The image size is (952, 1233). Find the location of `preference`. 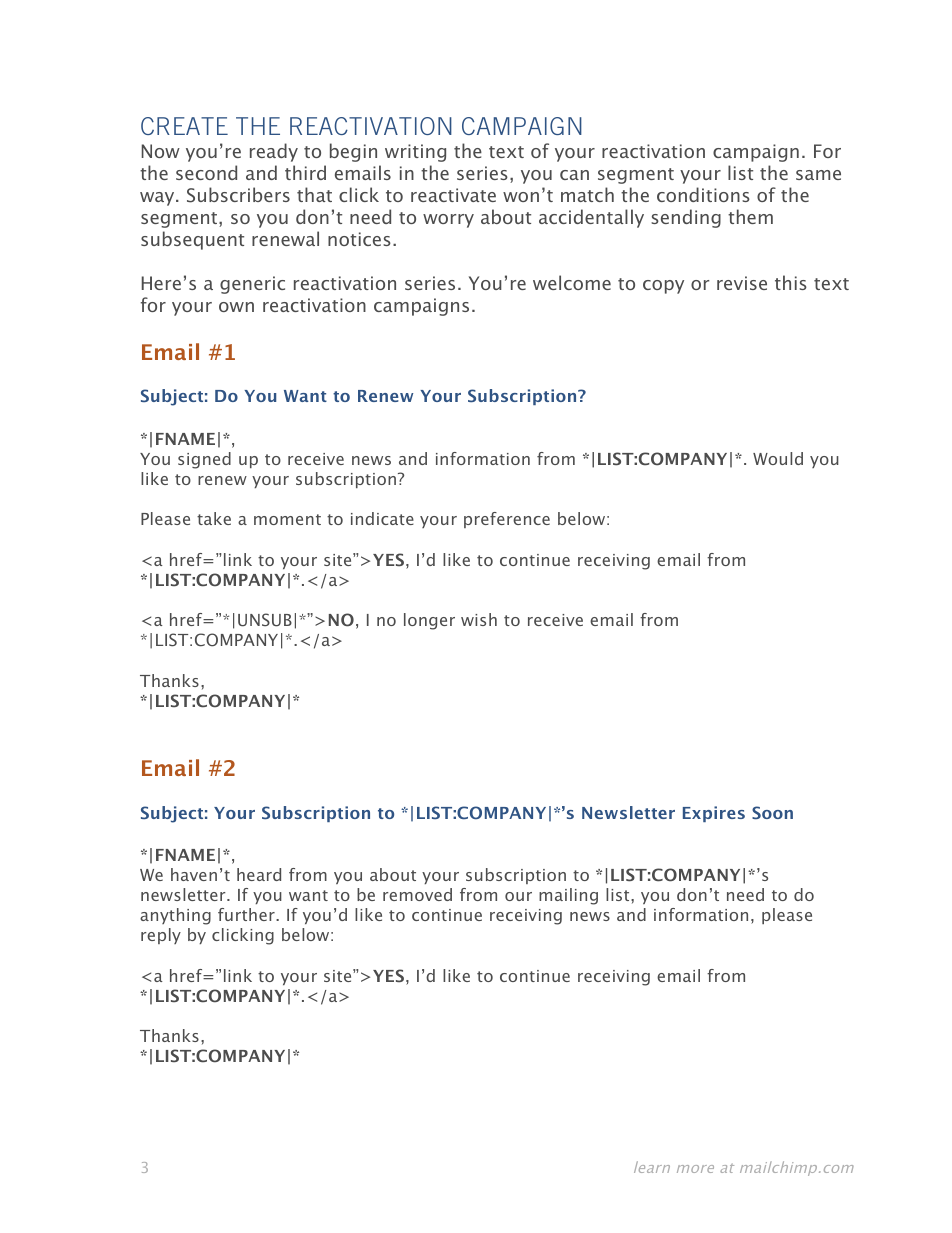

preference is located at coordinates (507, 520).
